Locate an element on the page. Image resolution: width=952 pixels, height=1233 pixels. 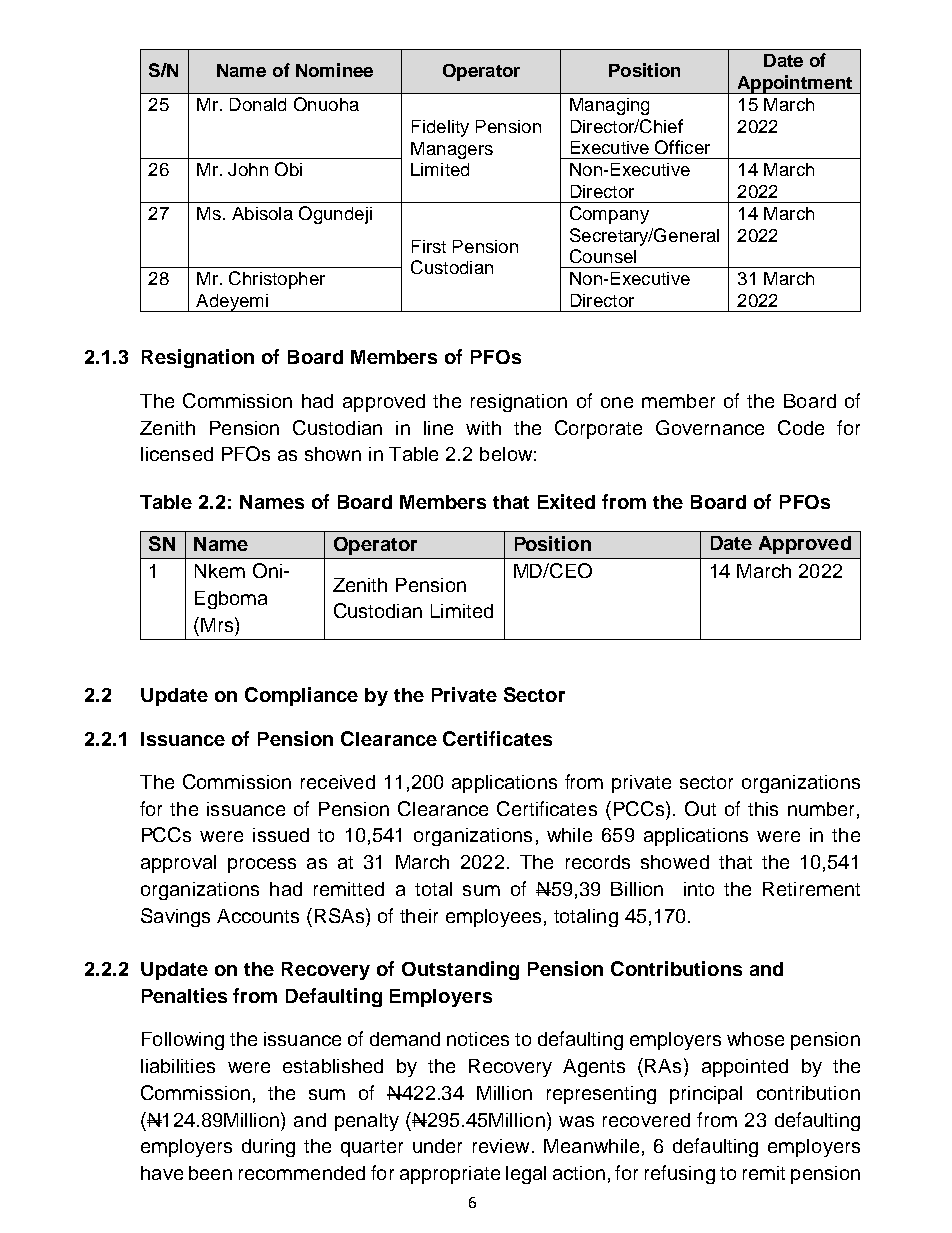
during is located at coordinates (268, 1148).
